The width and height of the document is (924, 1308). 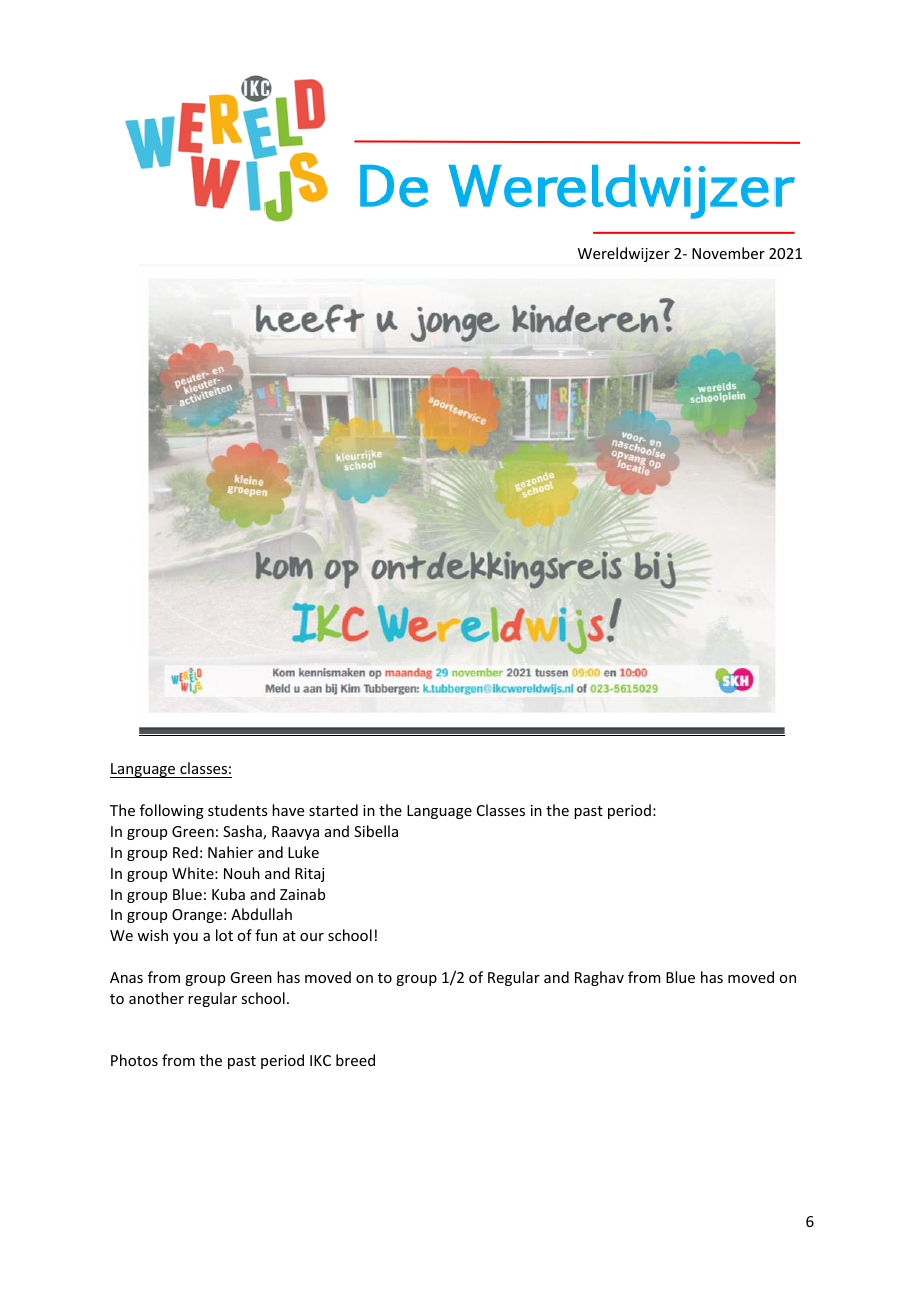 I want to click on wish, so click(x=152, y=935).
